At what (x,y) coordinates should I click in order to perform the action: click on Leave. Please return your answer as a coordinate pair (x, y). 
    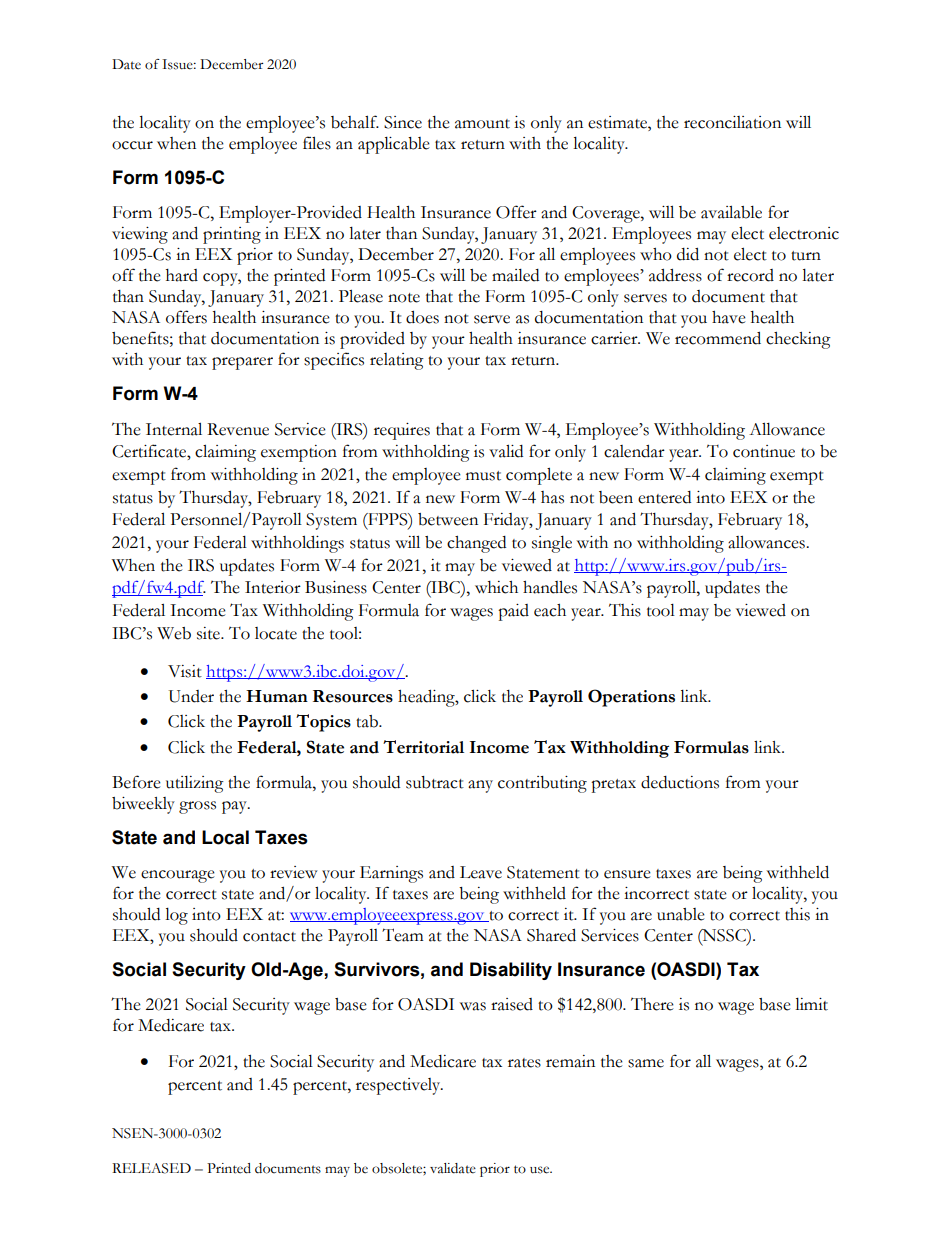
    Looking at the image, I should click on (481, 872).
